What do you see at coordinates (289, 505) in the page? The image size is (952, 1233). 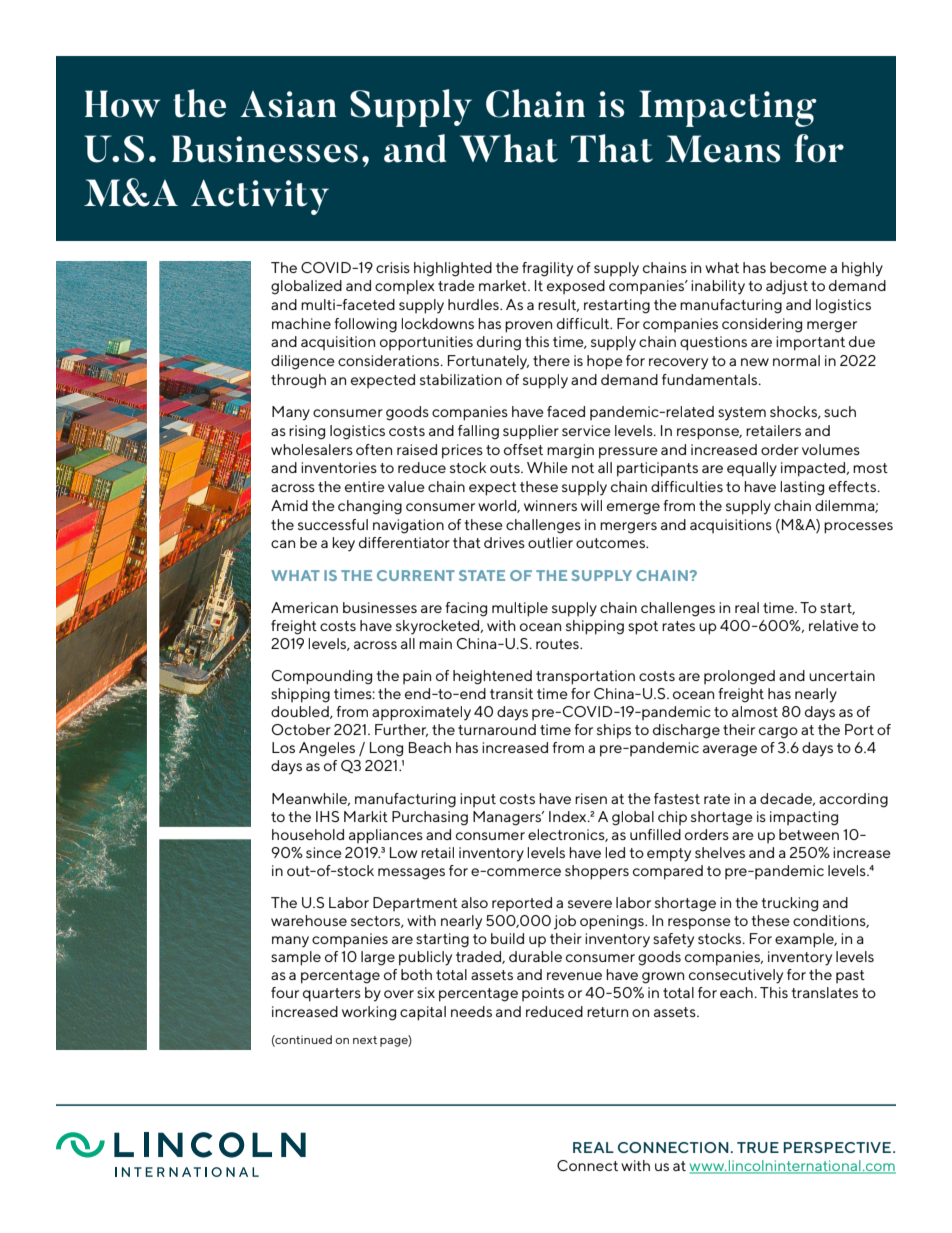 I see `Amid` at bounding box center [289, 505].
